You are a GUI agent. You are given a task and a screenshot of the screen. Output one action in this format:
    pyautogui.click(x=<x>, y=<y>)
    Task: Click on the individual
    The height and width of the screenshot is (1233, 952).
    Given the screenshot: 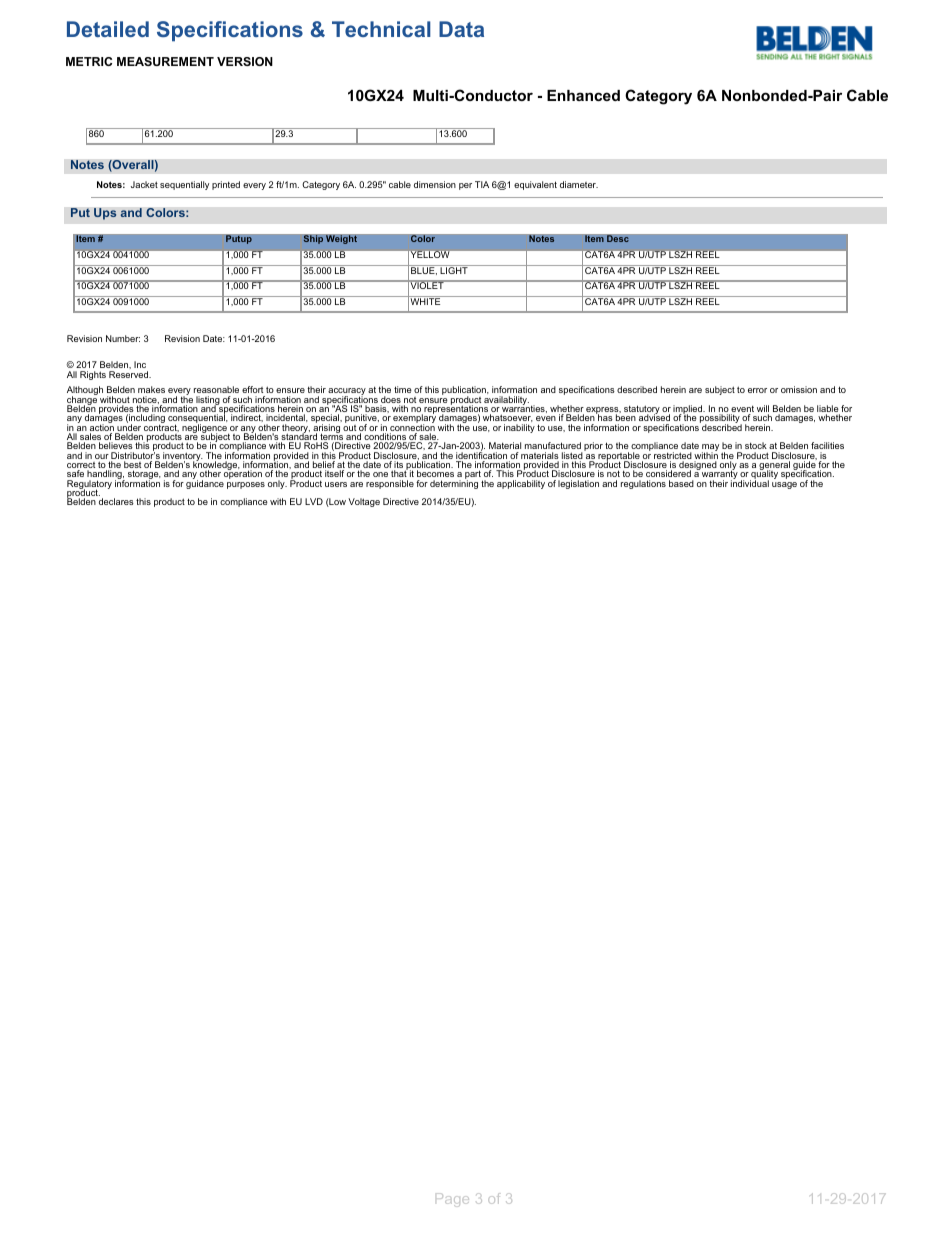 What is the action you would take?
    pyautogui.click(x=750, y=482)
